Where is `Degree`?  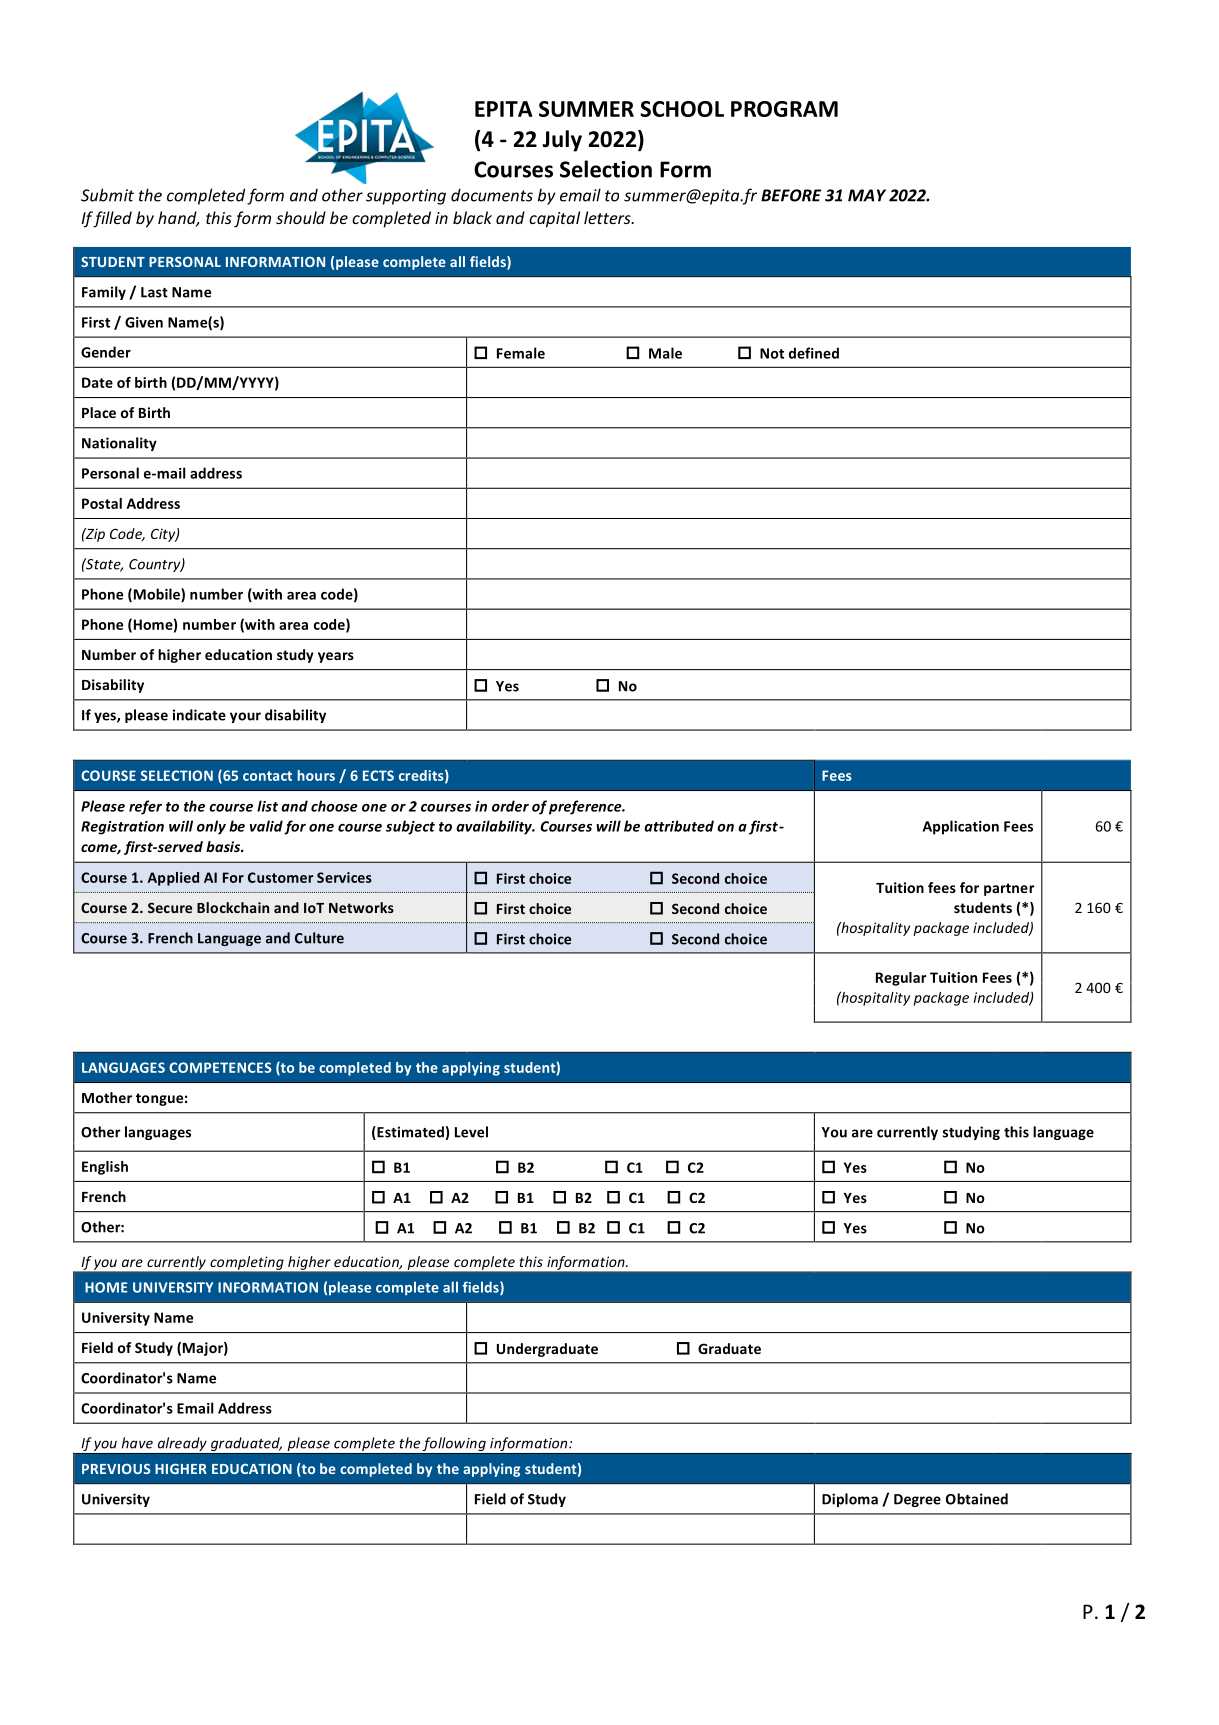 Degree is located at coordinates (917, 1500).
